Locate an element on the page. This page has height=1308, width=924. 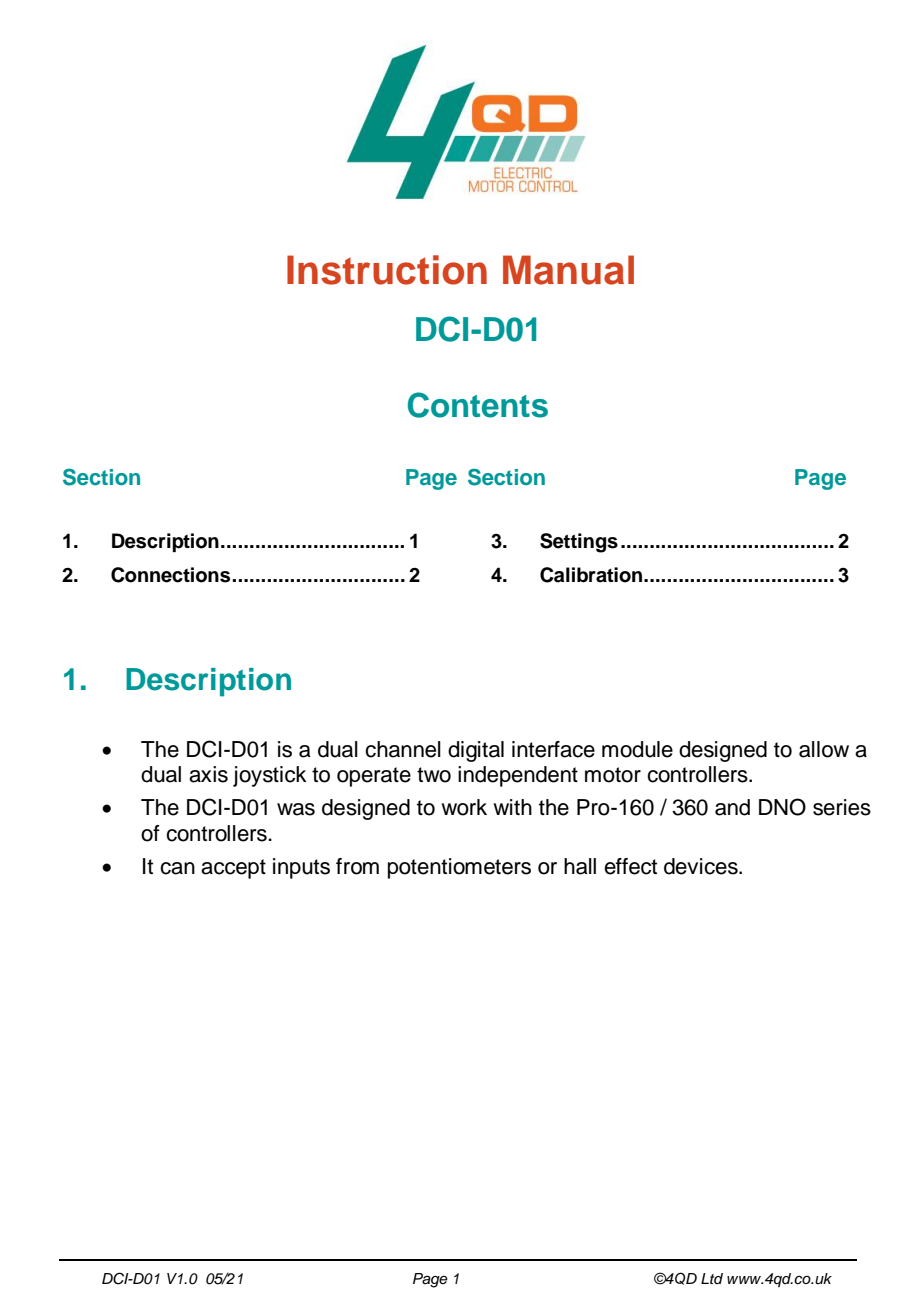
Contents is located at coordinates (478, 405).
